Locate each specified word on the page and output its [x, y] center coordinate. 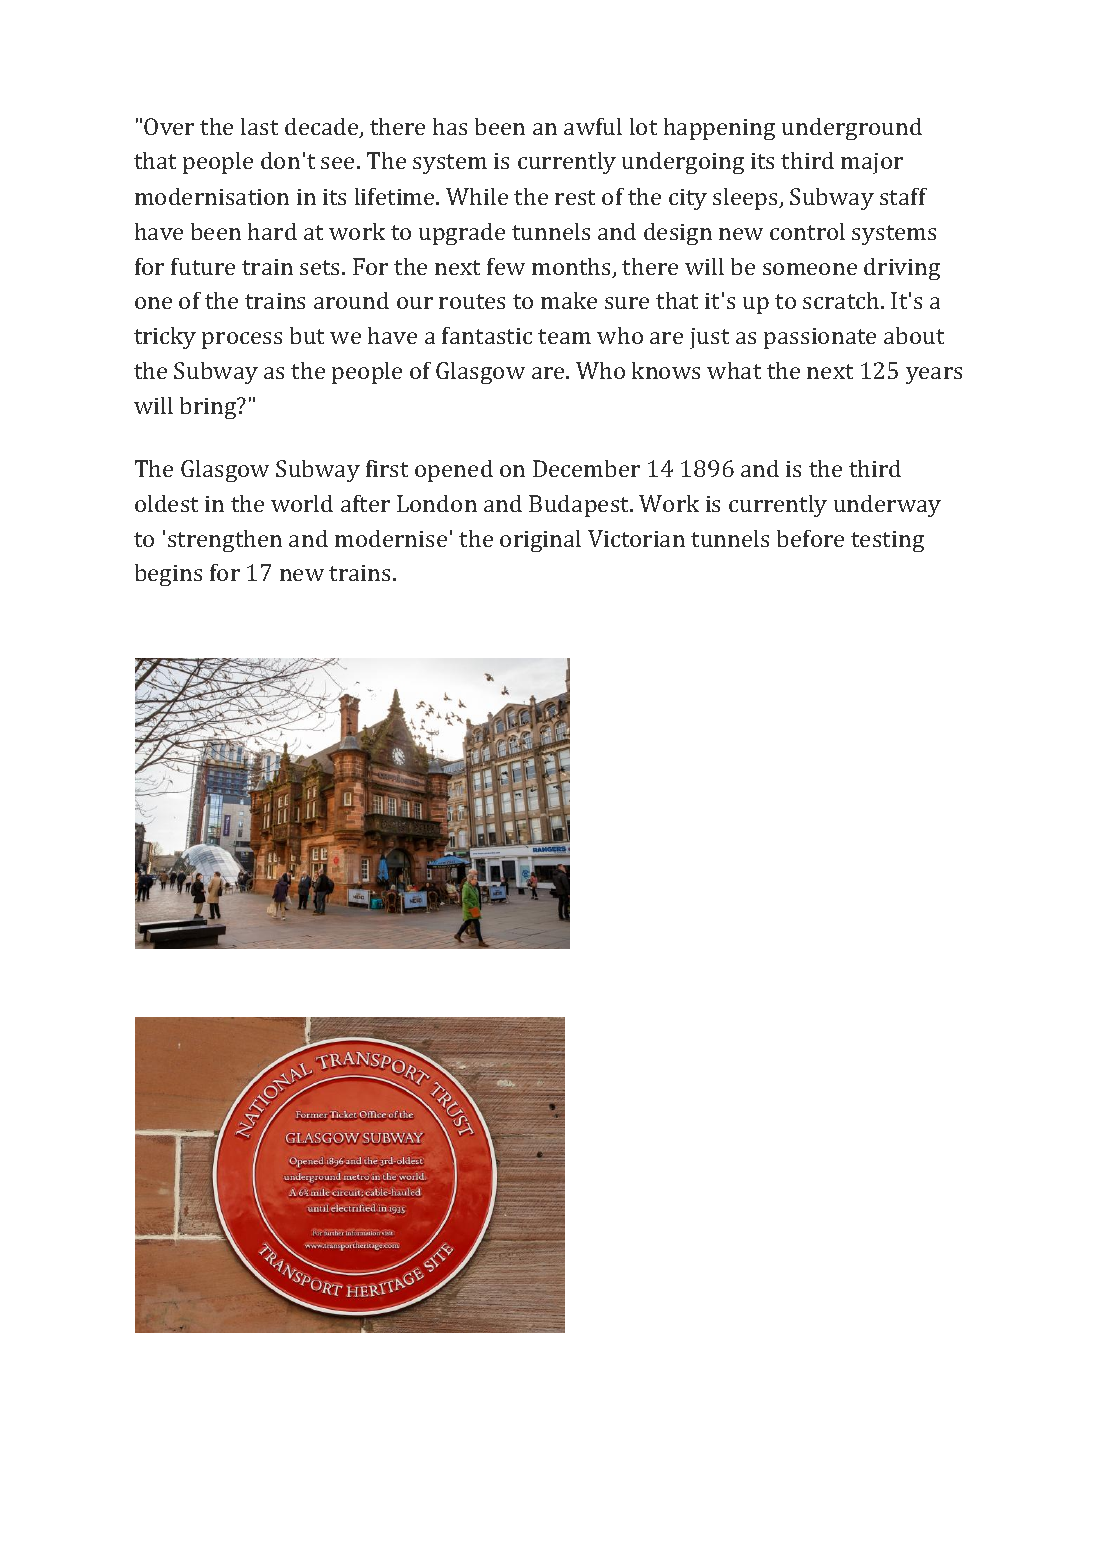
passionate [820, 338]
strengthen [225, 541]
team [564, 336]
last [259, 126]
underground [852, 129]
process [242, 340]
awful [593, 126]
